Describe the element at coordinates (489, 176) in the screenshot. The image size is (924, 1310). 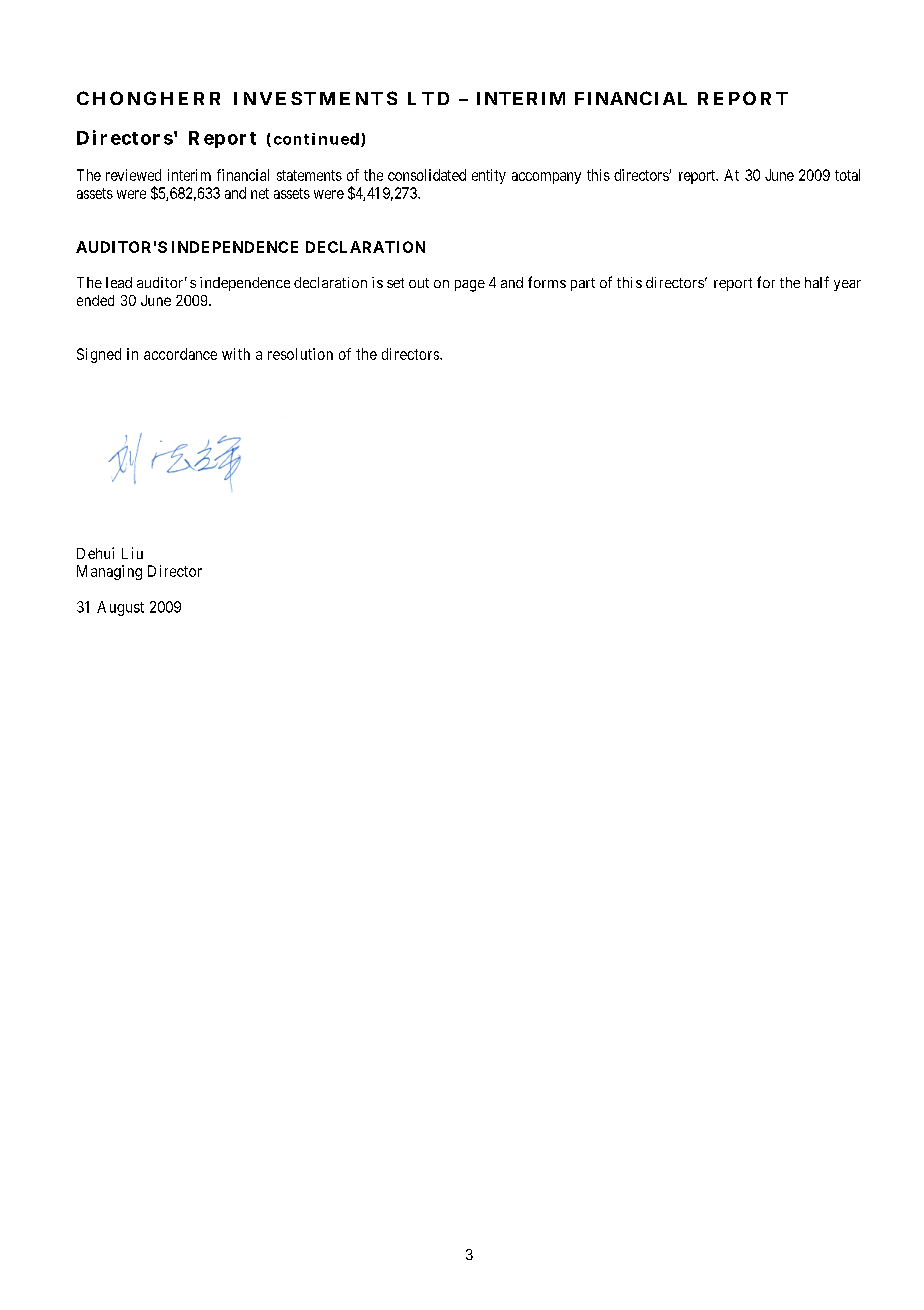
I see `entity` at that location.
